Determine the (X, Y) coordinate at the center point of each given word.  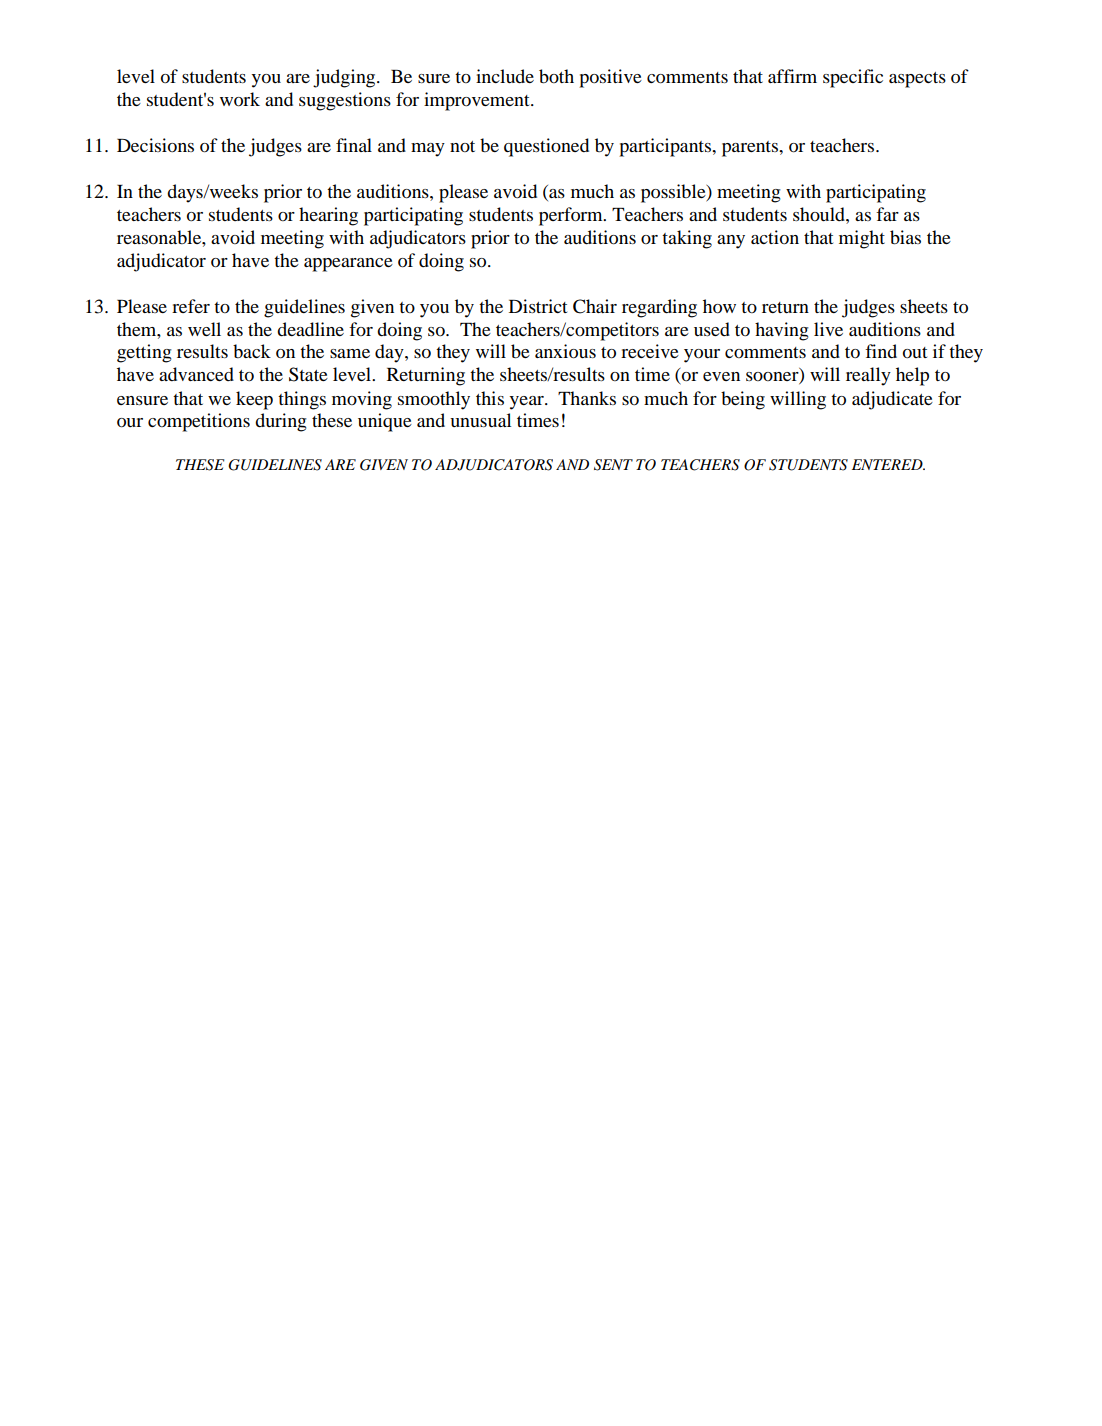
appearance (348, 265)
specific (853, 78)
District (538, 306)
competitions (199, 422)
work (240, 99)
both (556, 76)
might (862, 239)
